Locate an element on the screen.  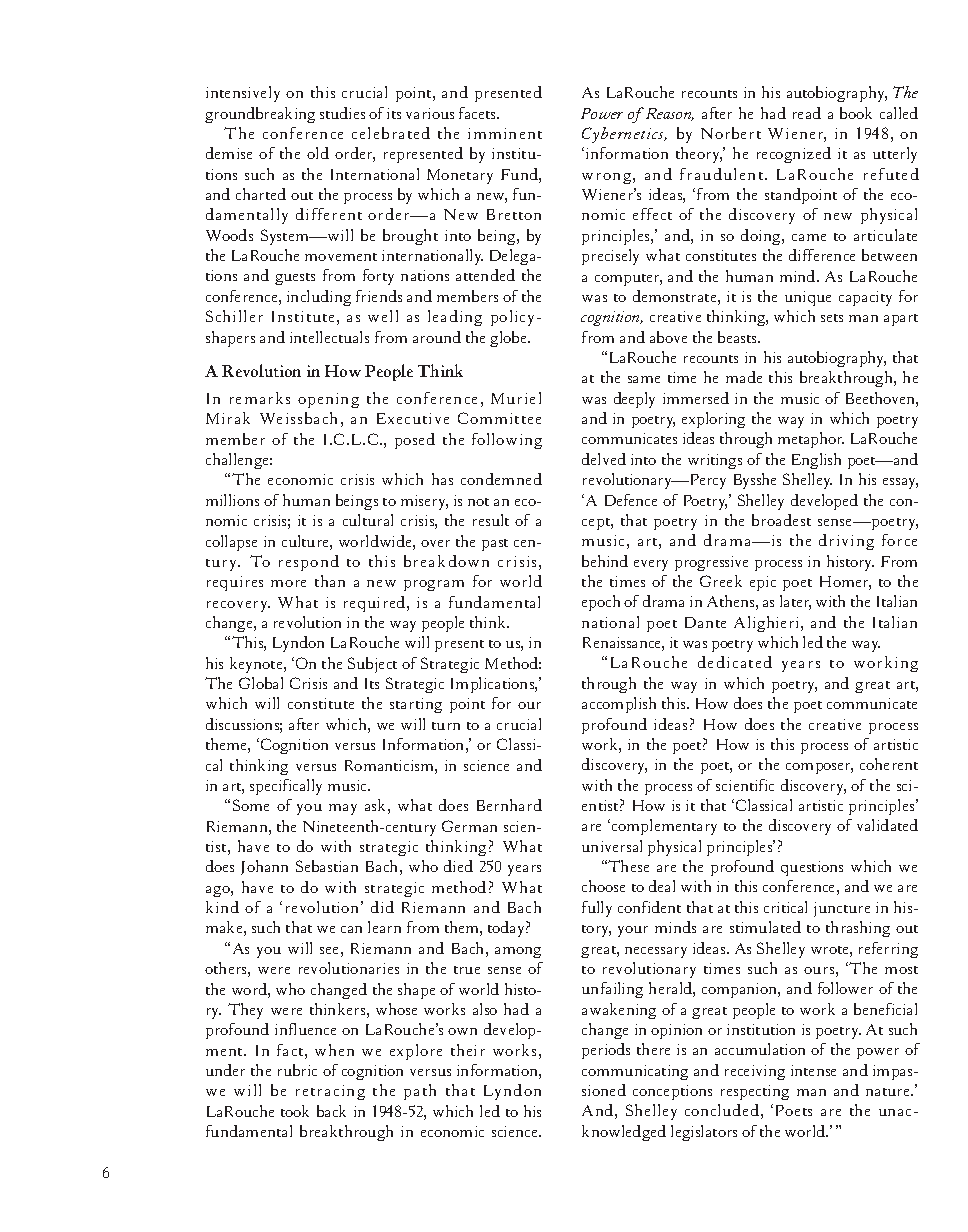
broadest is located at coordinates (781, 520).
